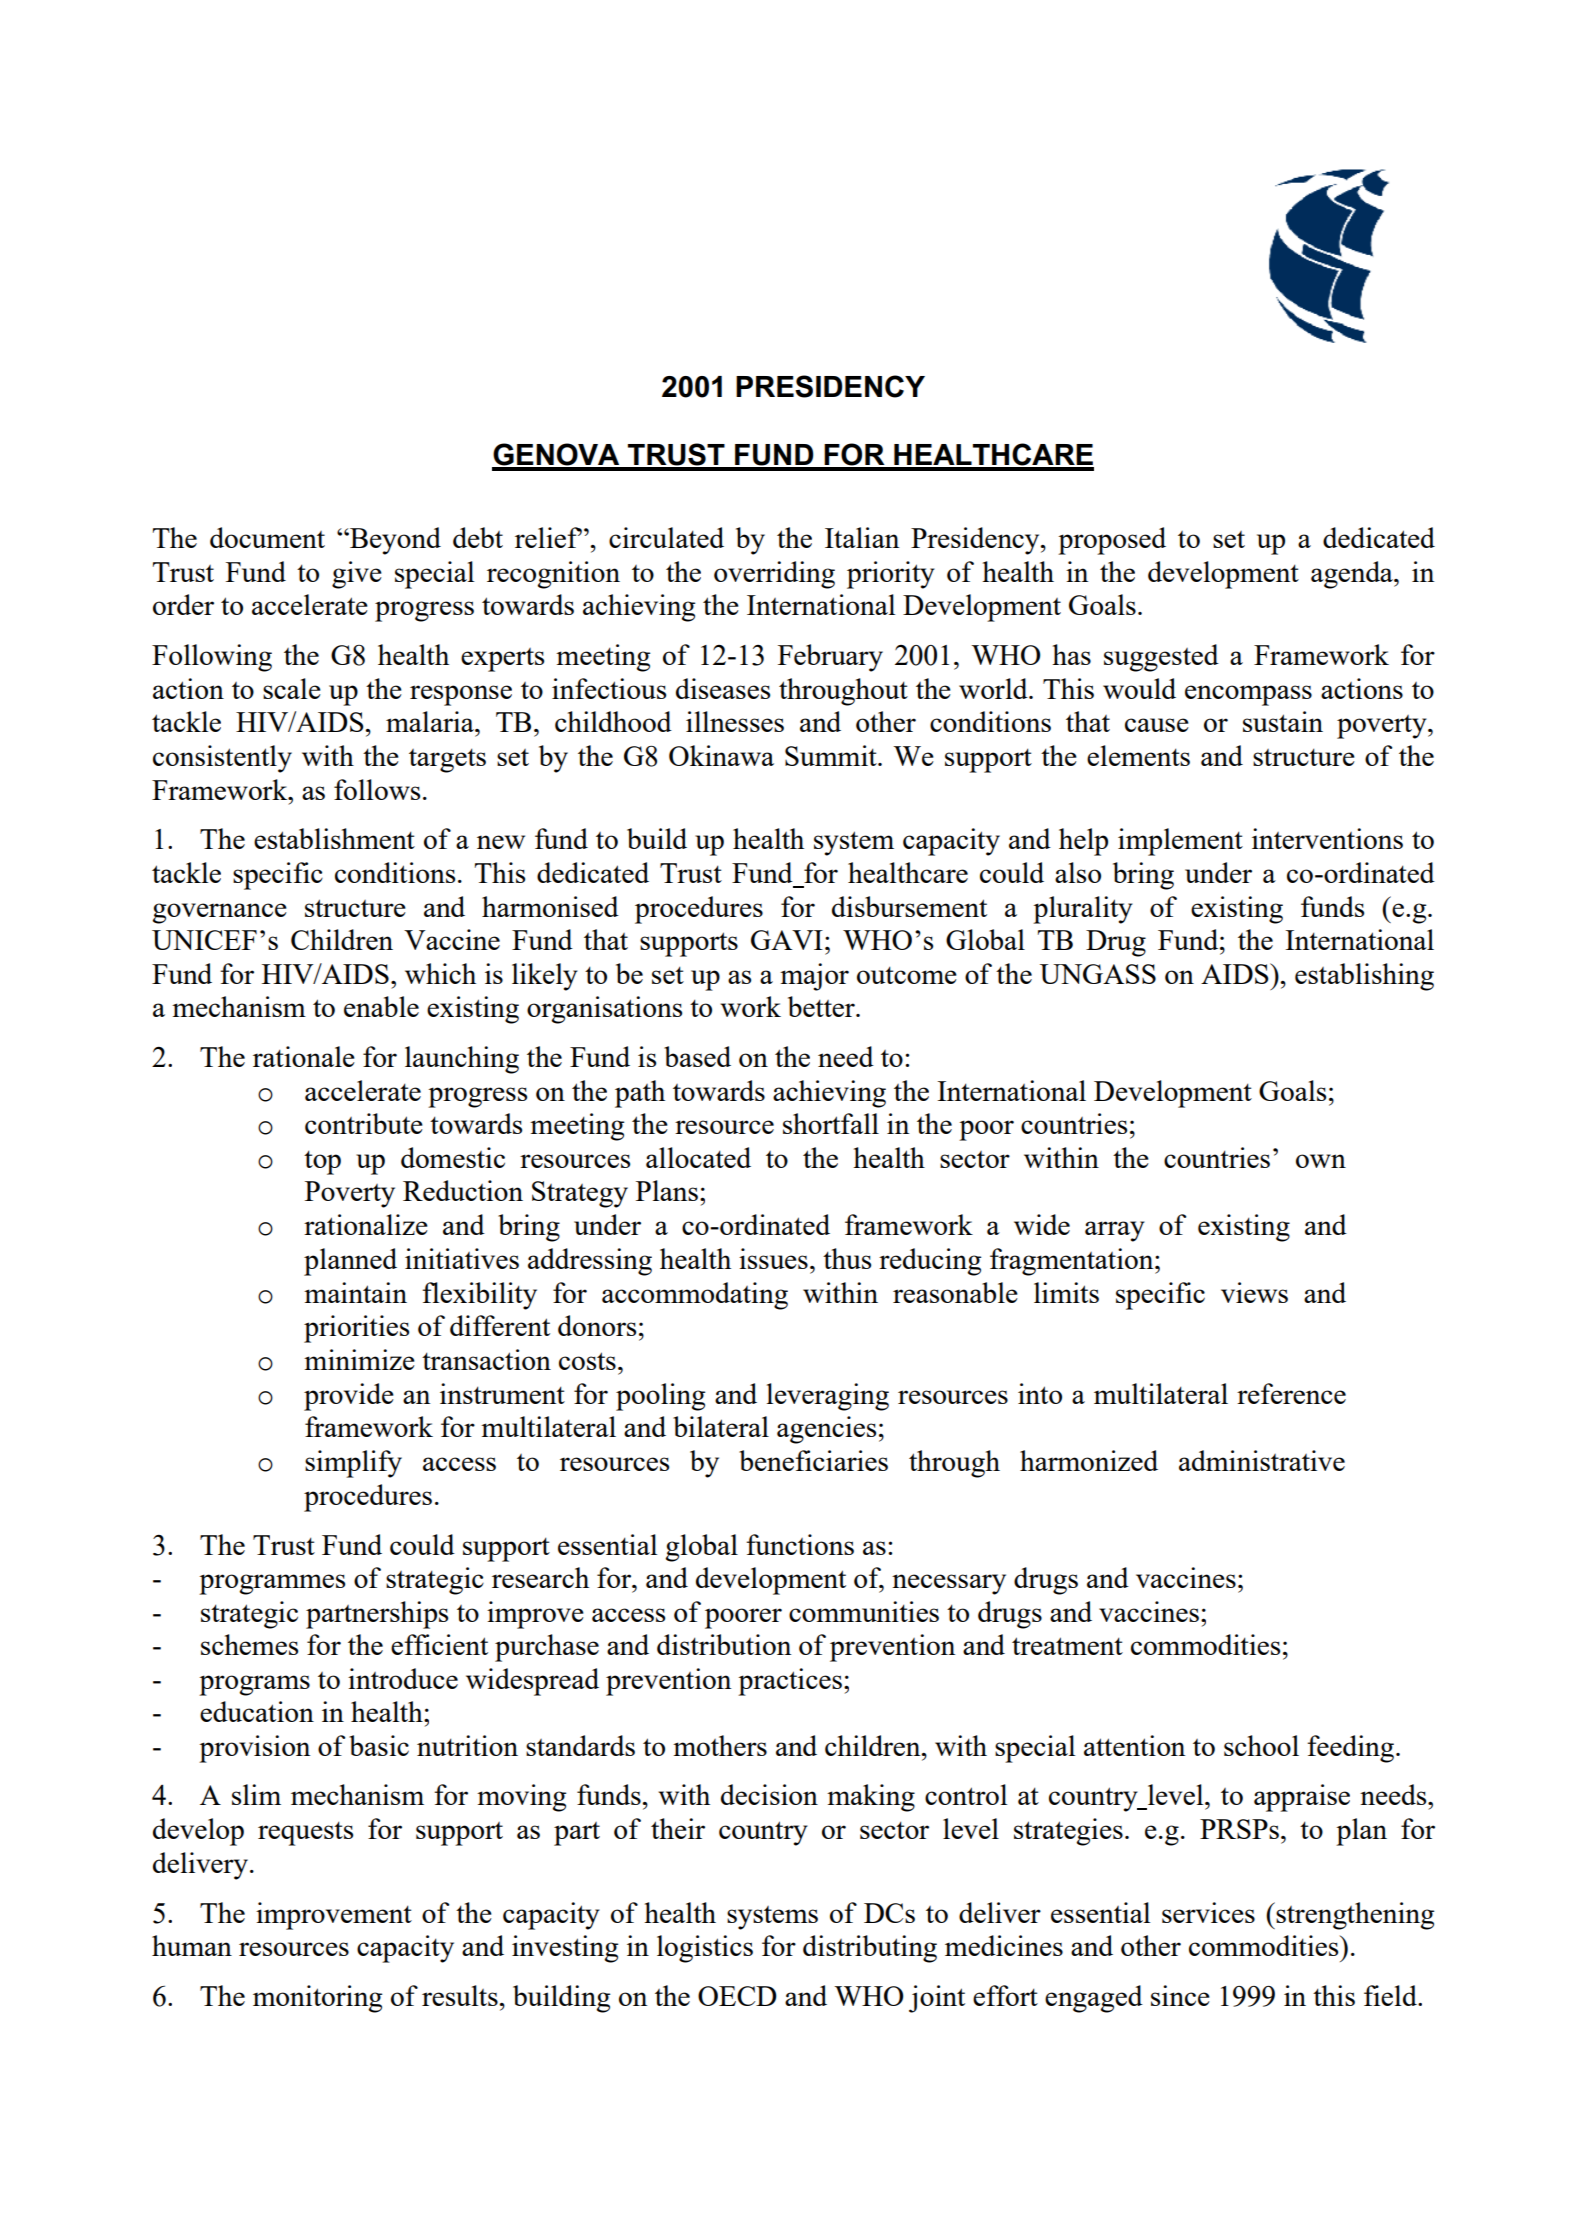 This image has width=1584, height=2240. Describe the element at coordinates (773, 1258) in the image. I see `issues` at that location.
